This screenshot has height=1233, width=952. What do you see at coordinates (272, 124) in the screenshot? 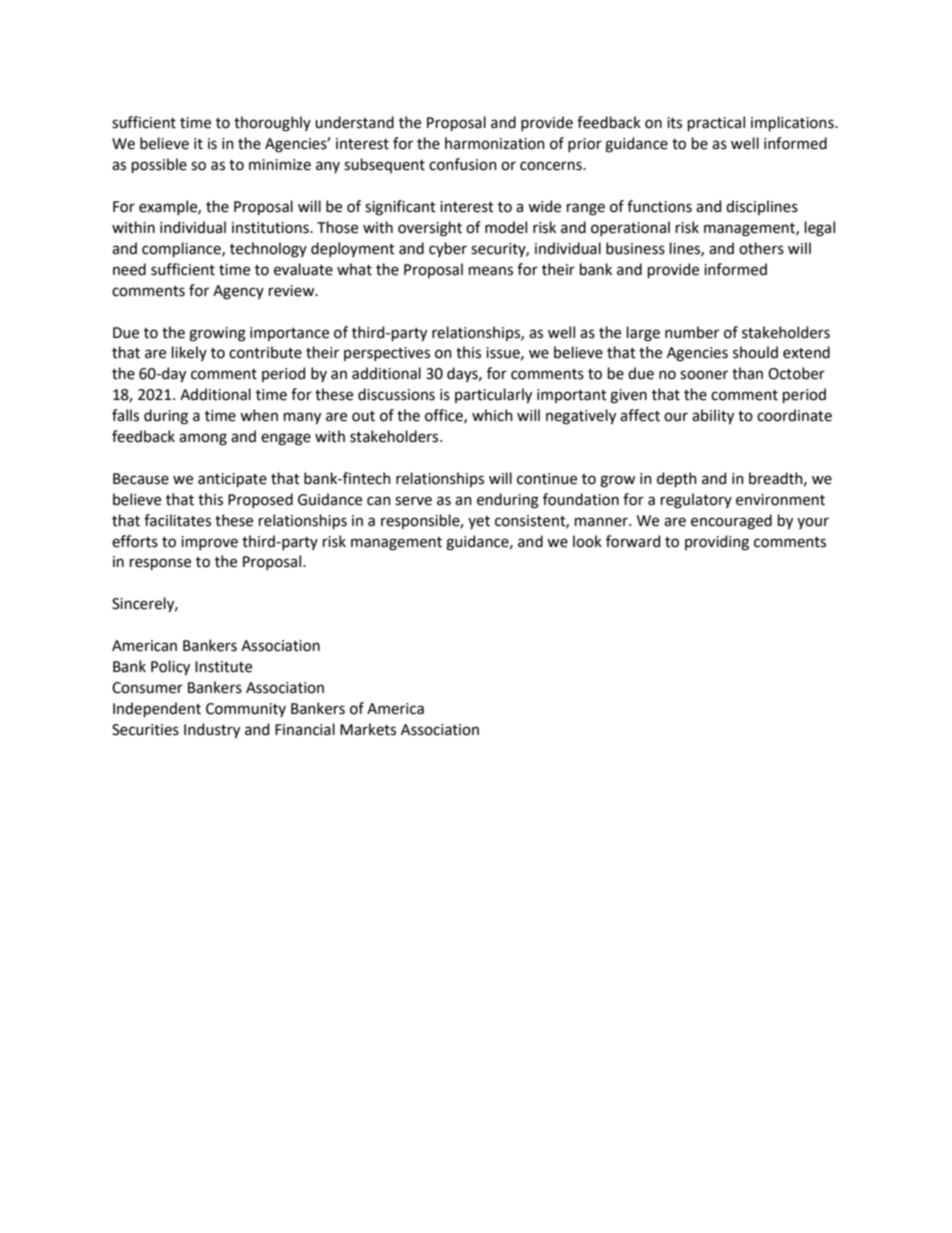
I see `thoroughly` at bounding box center [272, 124].
